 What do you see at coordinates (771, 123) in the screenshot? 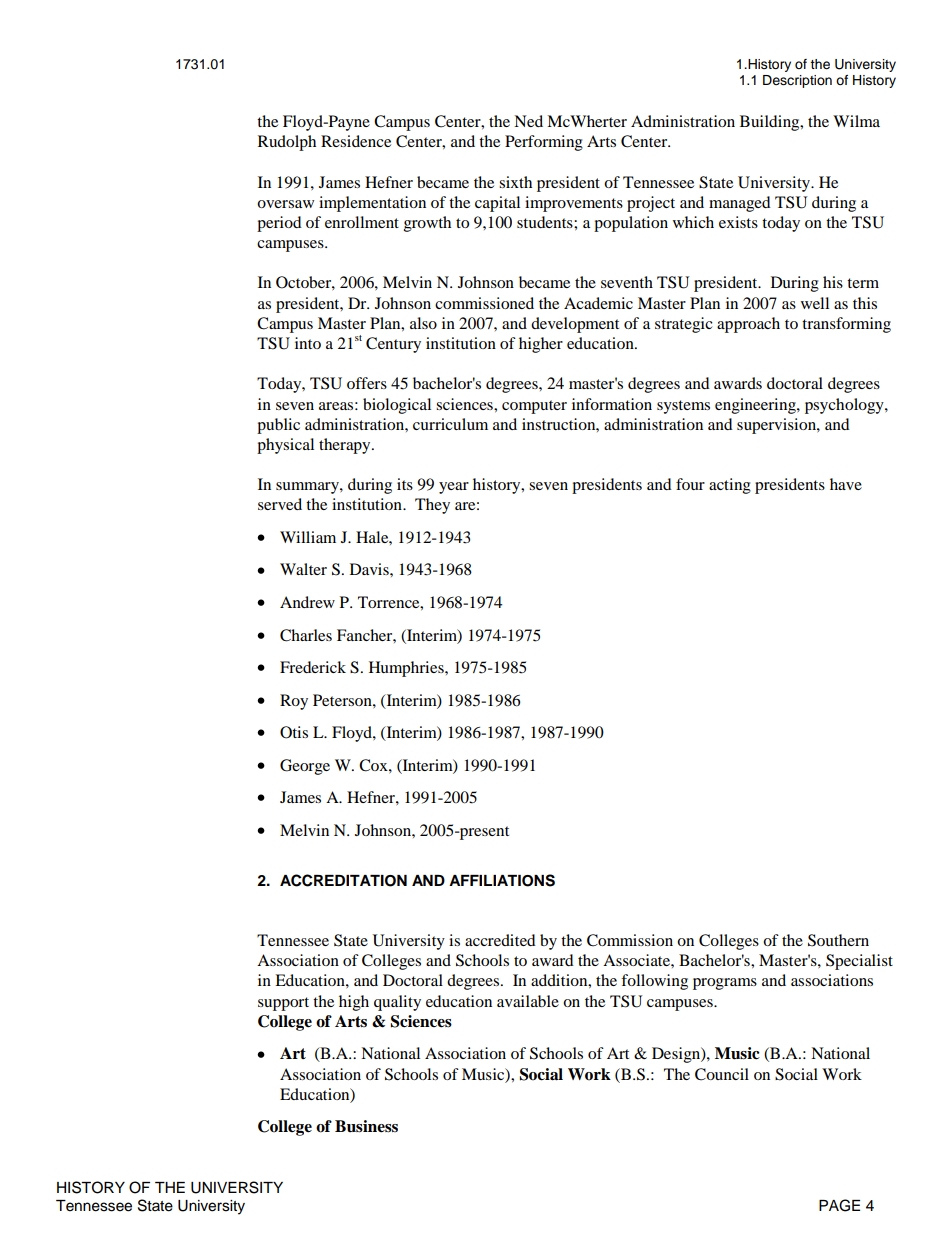
I see `Building` at bounding box center [771, 123].
